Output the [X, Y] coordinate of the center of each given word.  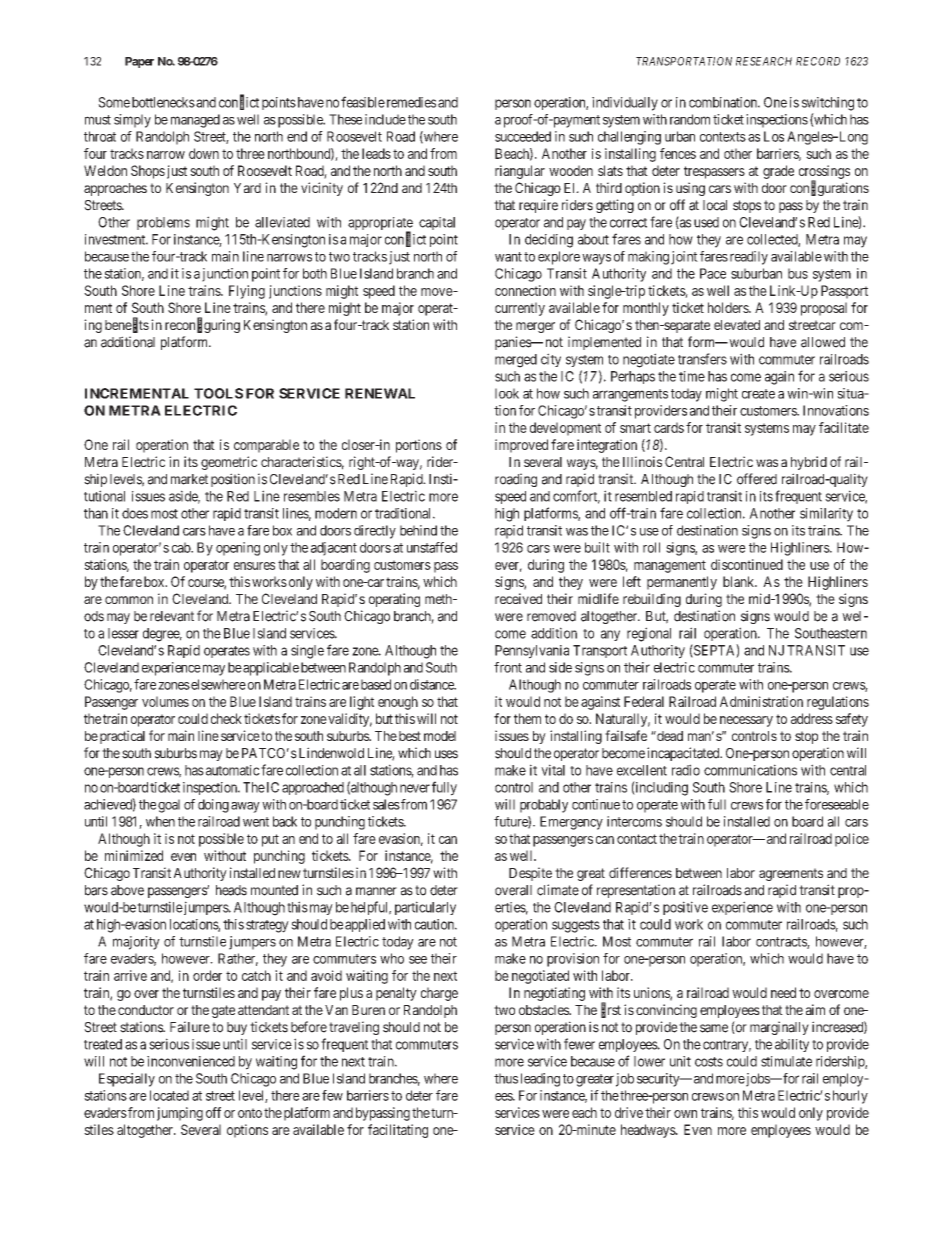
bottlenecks [163, 102]
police [852, 840]
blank [740, 581]
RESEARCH [764, 61]
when [160, 821]
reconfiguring [202, 325]
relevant [172, 616]
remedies [411, 102]
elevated [737, 325]
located [169, 1095]
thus [506, 1078]
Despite [530, 874]
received [518, 598]
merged [516, 361]
